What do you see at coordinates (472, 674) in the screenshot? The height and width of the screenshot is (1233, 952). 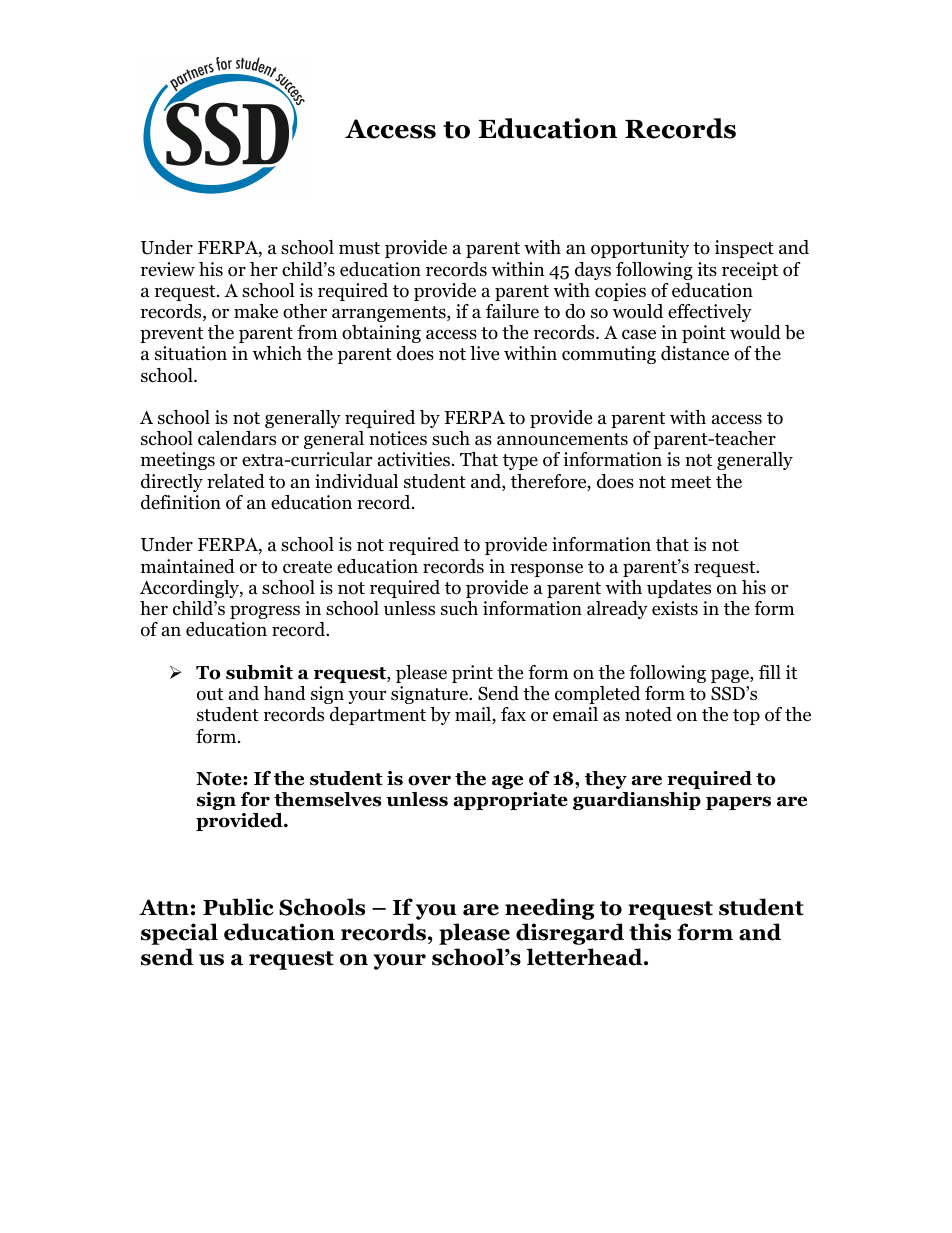 I see `print` at bounding box center [472, 674].
